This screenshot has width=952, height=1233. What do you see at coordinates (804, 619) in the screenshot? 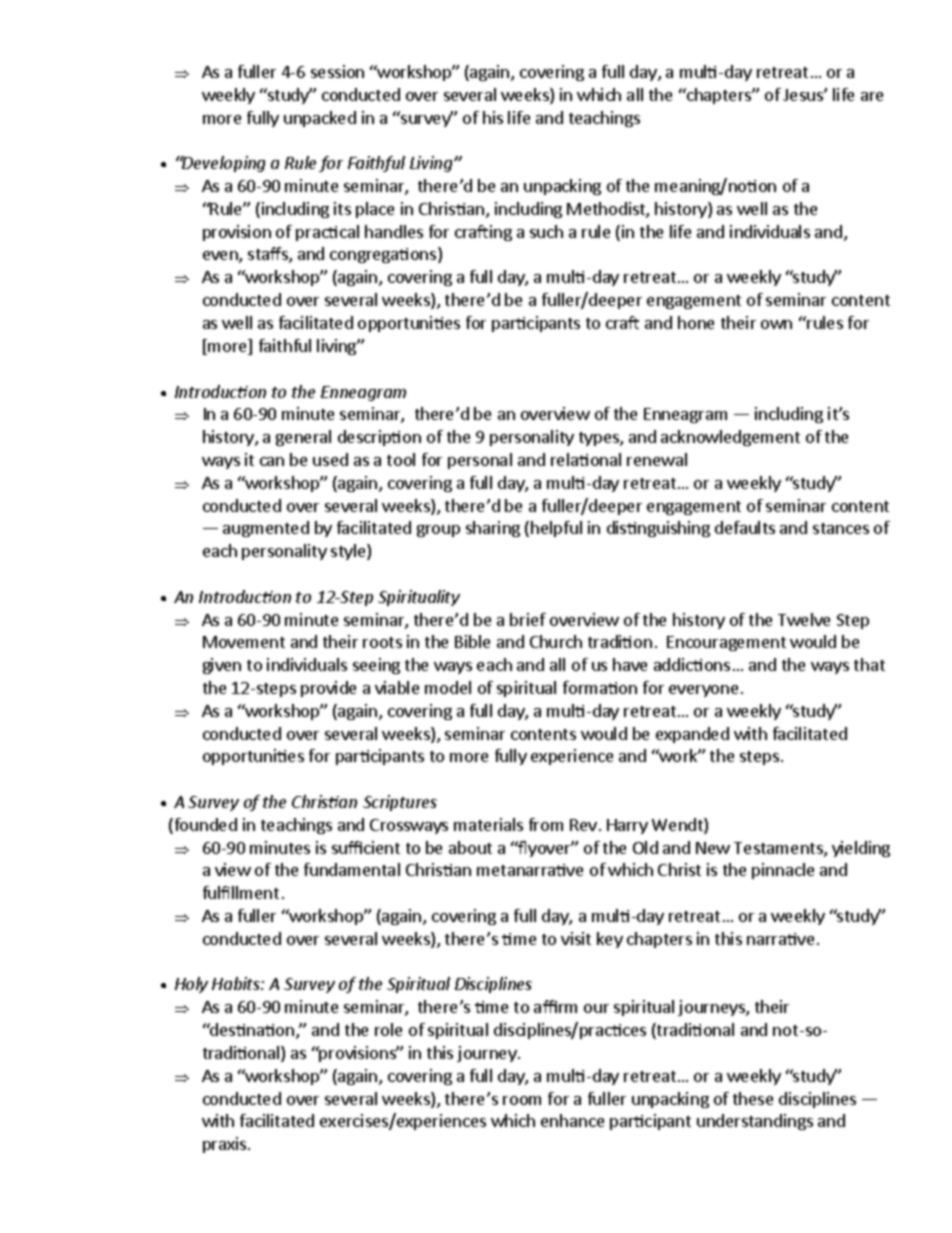
I see `Twelve` at bounding box center [804, 619].
